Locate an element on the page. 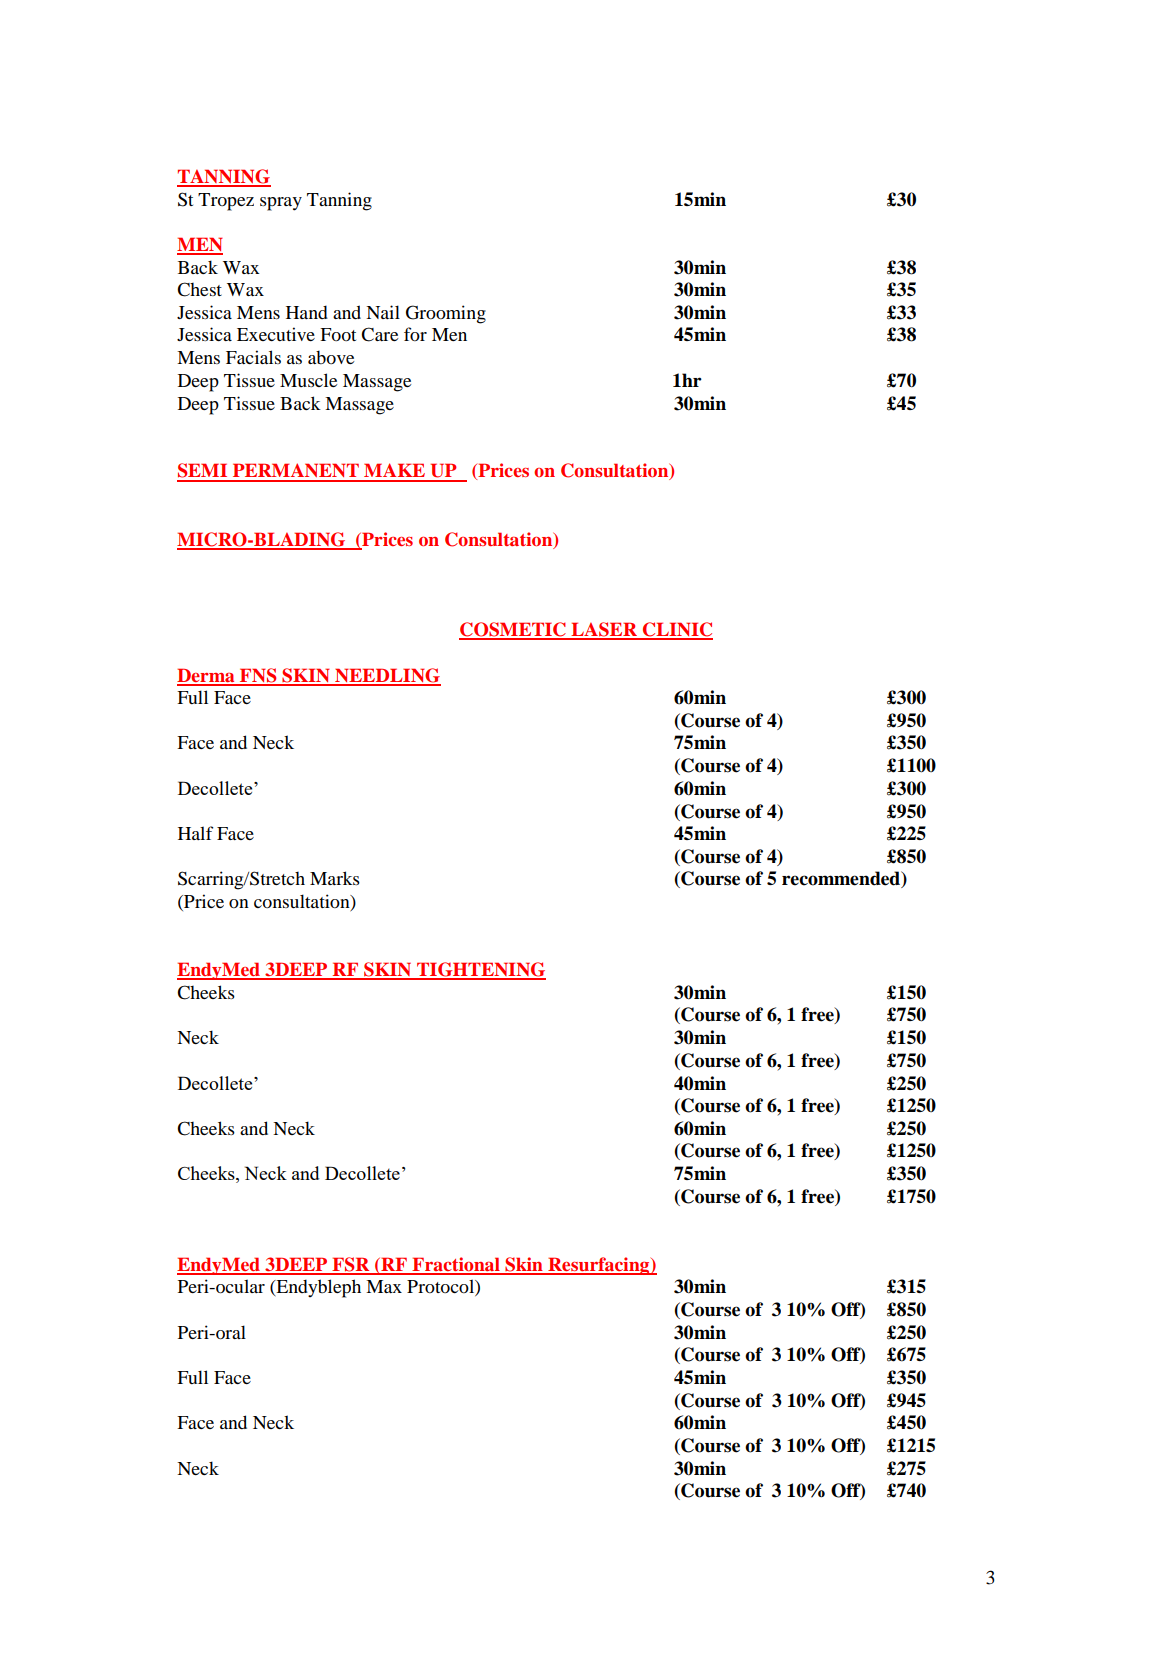 The height and width of the image is (1659, 1173). TIGHTENING is located at coordinates (480, 970).
